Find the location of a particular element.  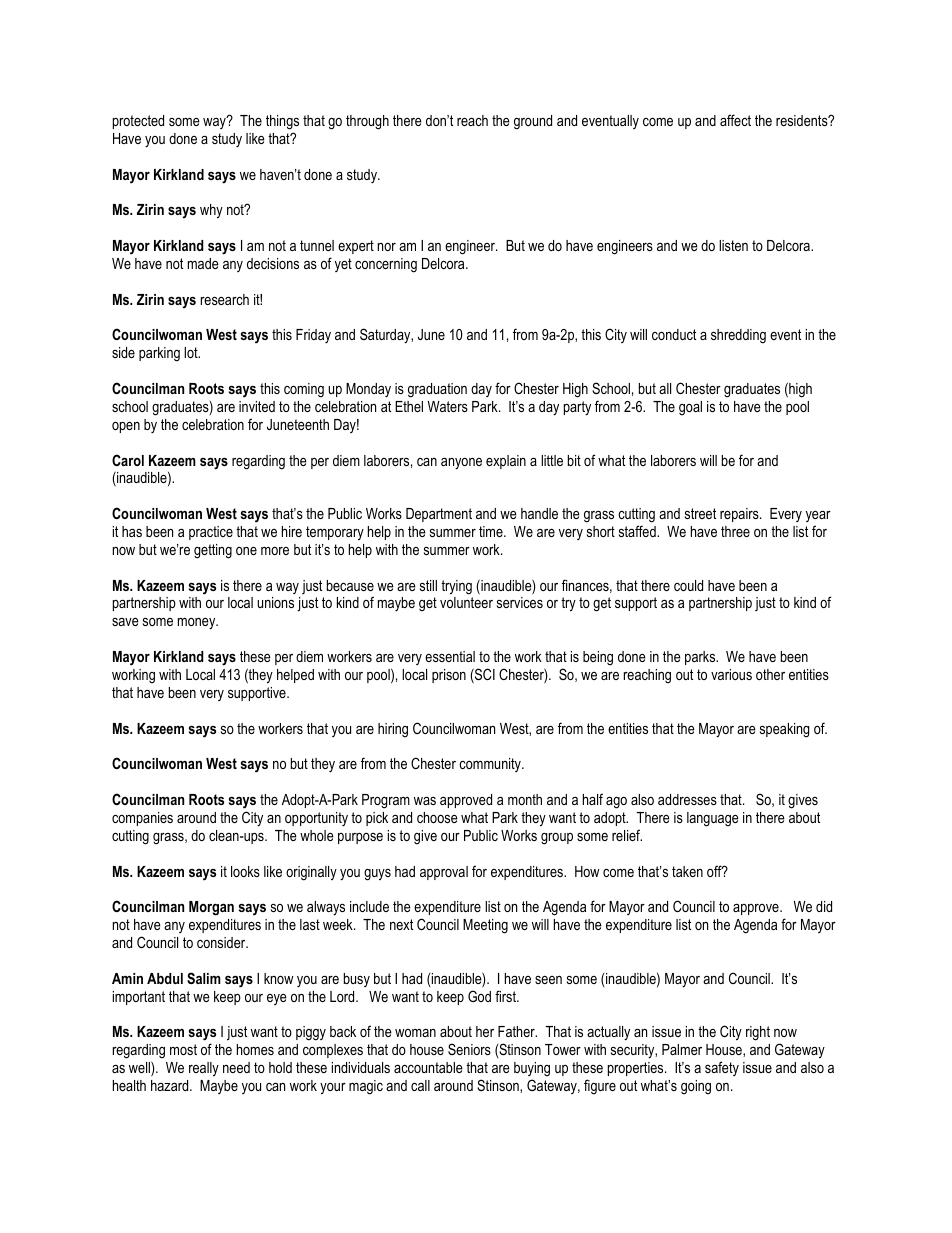

safety is located at coordinates (722, 1068).
